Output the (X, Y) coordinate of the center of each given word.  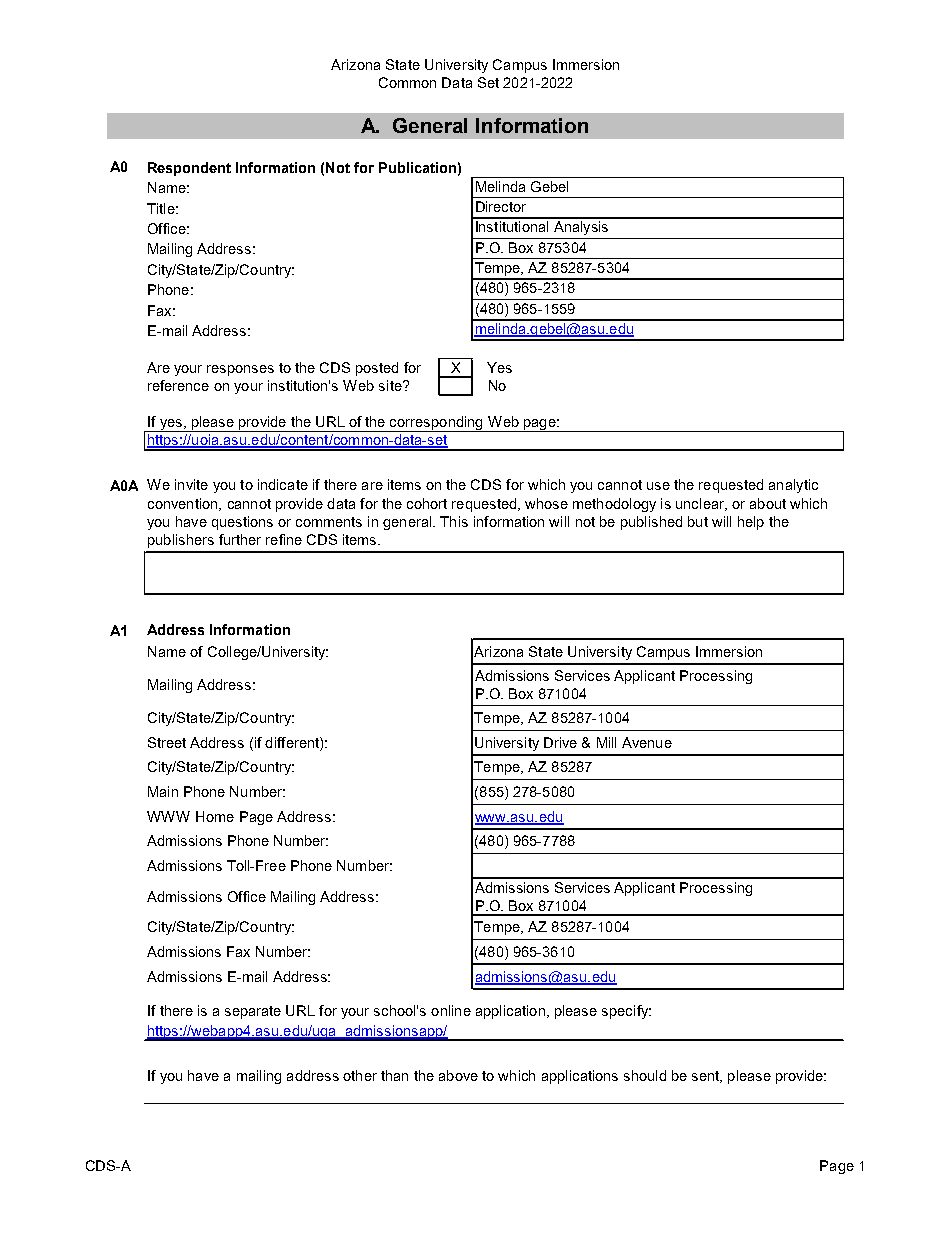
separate (253, 1012)
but (698, 521)
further (240, 539)
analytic (793, 486)
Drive (560, 742)
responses (240, 370)
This (454, 521)
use (658, 486)
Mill (606, 742)
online (451, 1010)
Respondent (189, 169)
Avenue (647, 742)
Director (501, 206)
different (293, 742)
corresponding (436, 424)
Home (215, 816)
